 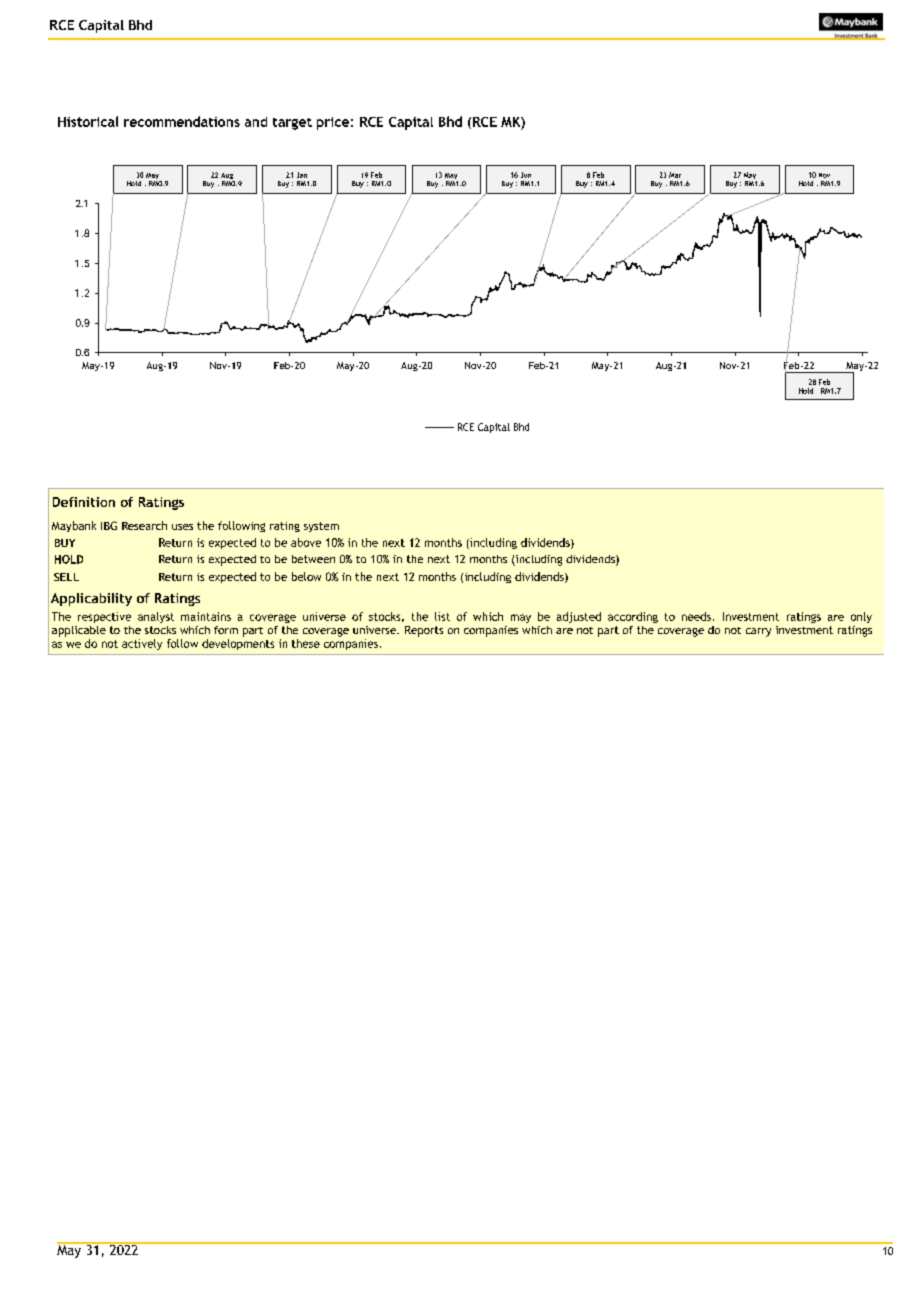 What do you see at coordinates (696, 616) in the page?
I see `needs` at bounding box center [696, 616].
